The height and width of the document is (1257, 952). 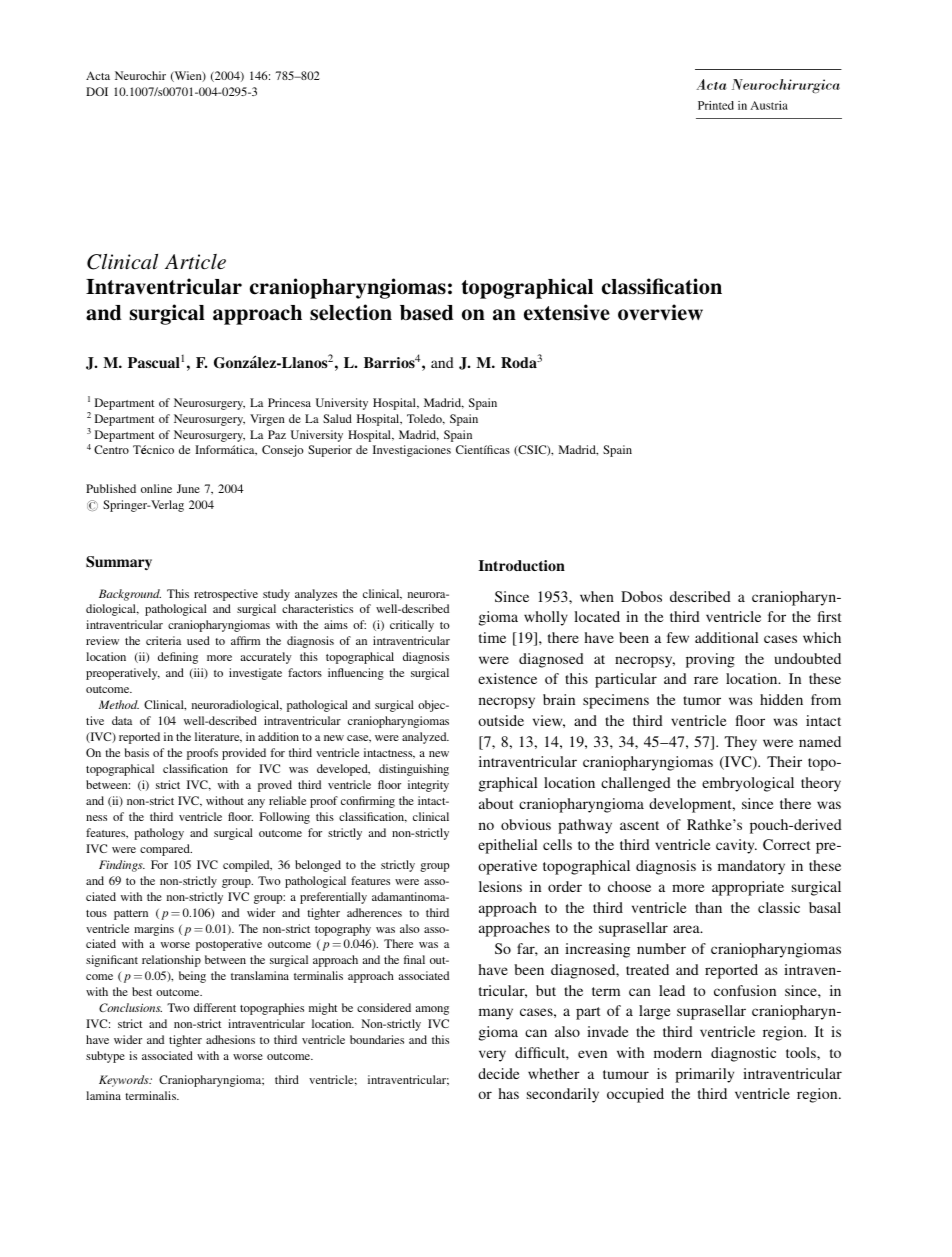 What do you see at coordinates (195, 261) in the document?
I see `Article` at bounding box center [195, 261].
